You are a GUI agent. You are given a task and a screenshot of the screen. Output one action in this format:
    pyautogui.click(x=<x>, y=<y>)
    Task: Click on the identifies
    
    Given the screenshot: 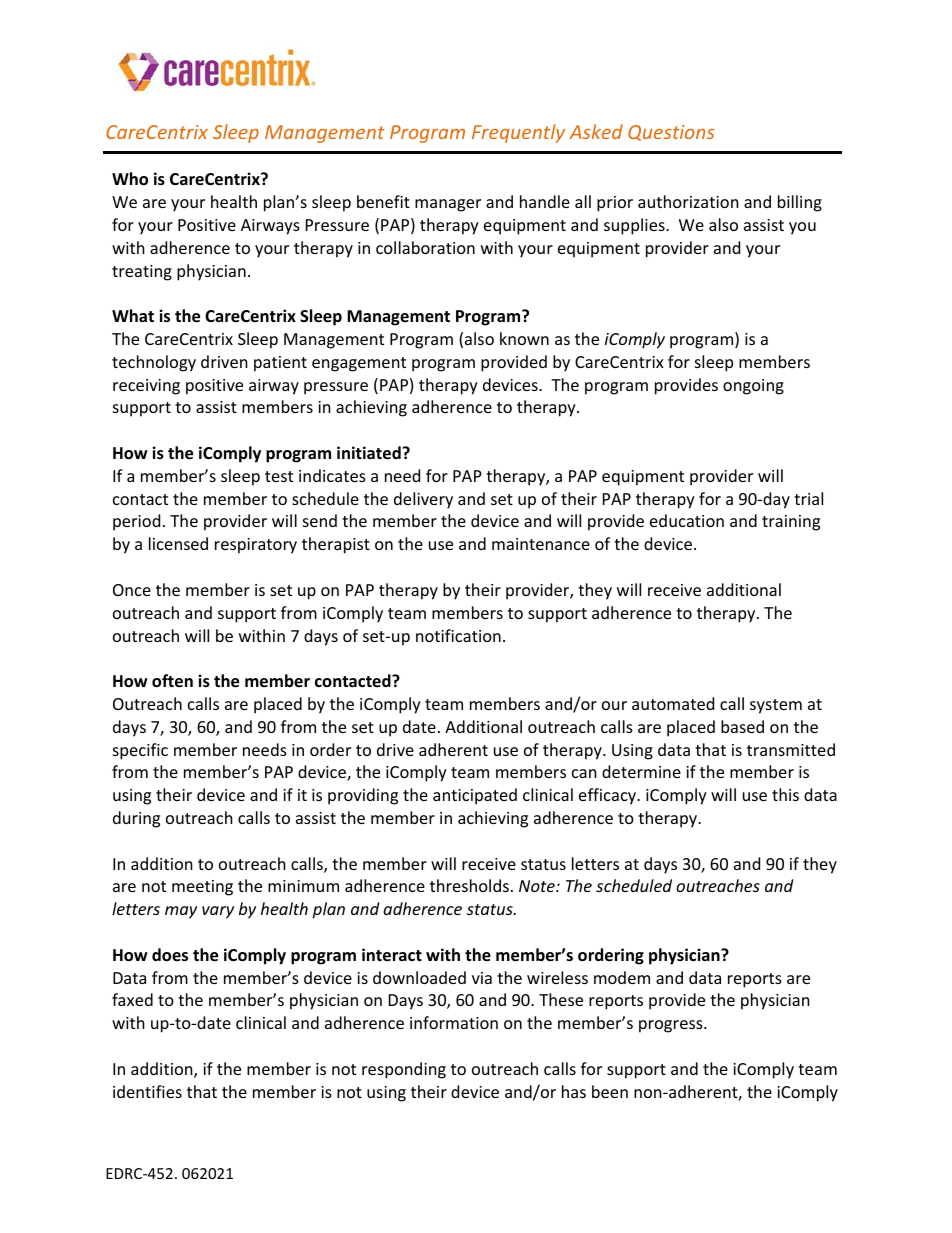 What is the action you would take?
    pyautogui.click(x=147, y=1091)
